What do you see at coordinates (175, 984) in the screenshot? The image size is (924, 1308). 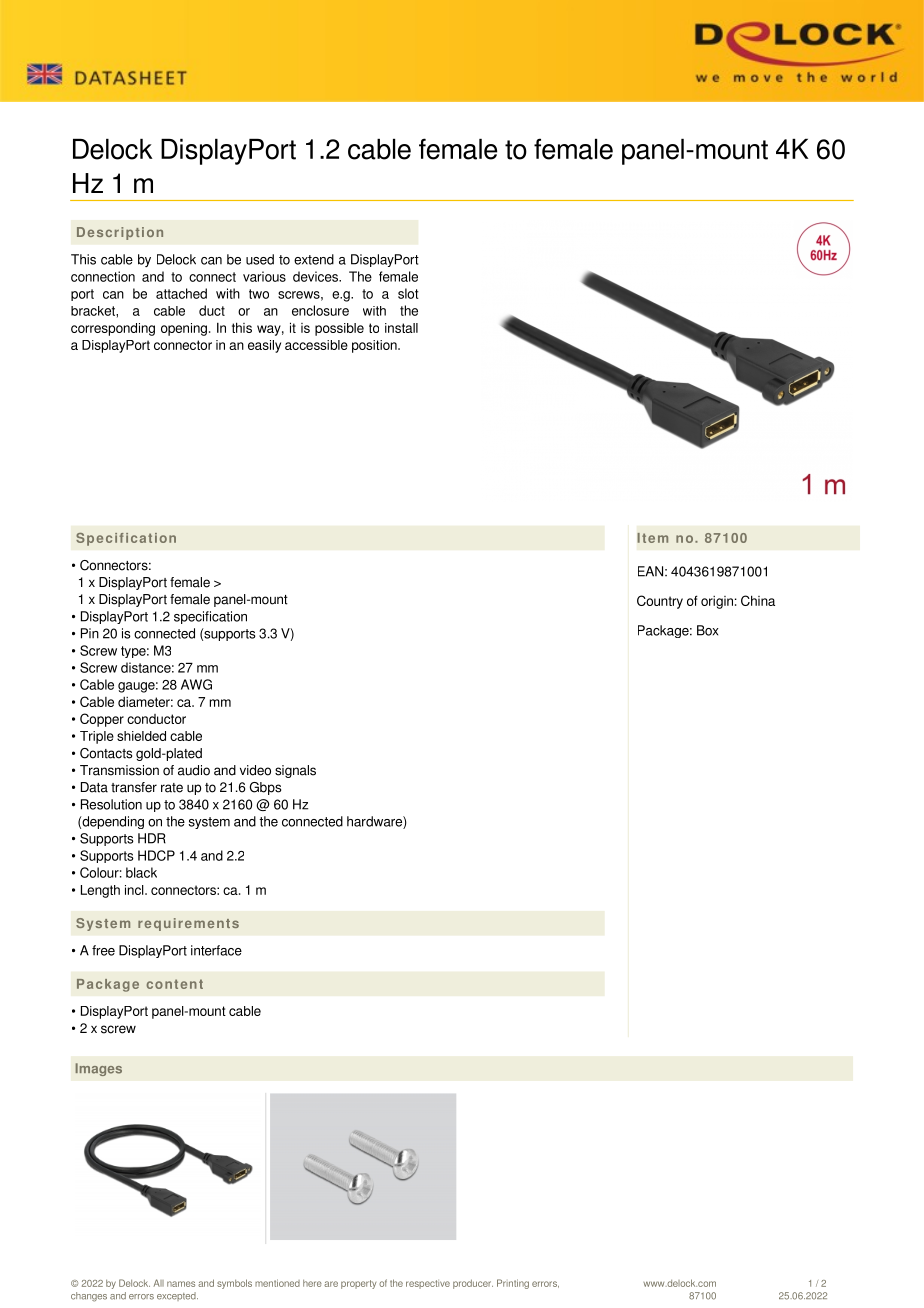 I see `content` at bounding box center [175, 984].
